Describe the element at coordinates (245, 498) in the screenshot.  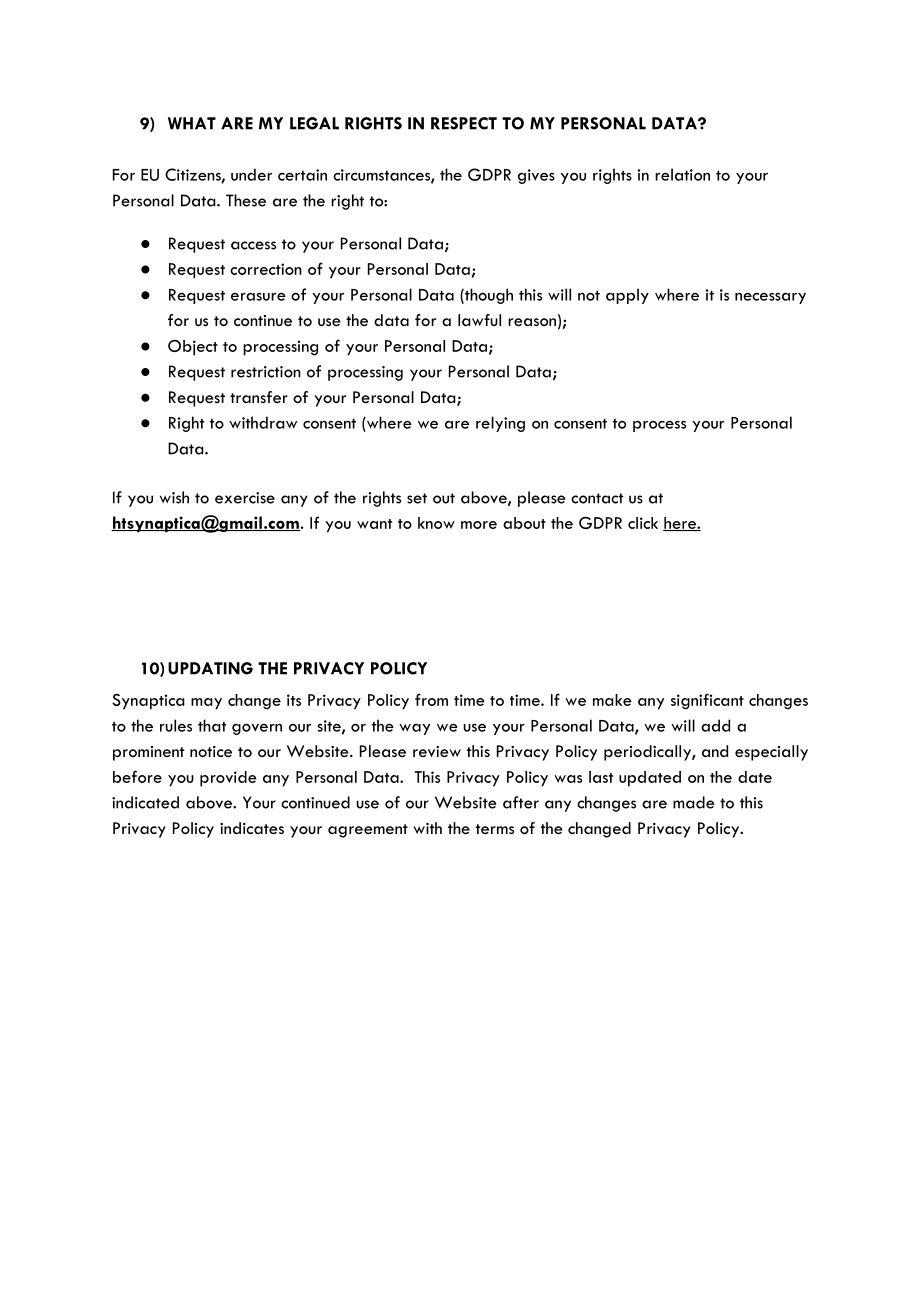
I see `exercise` at that location.
